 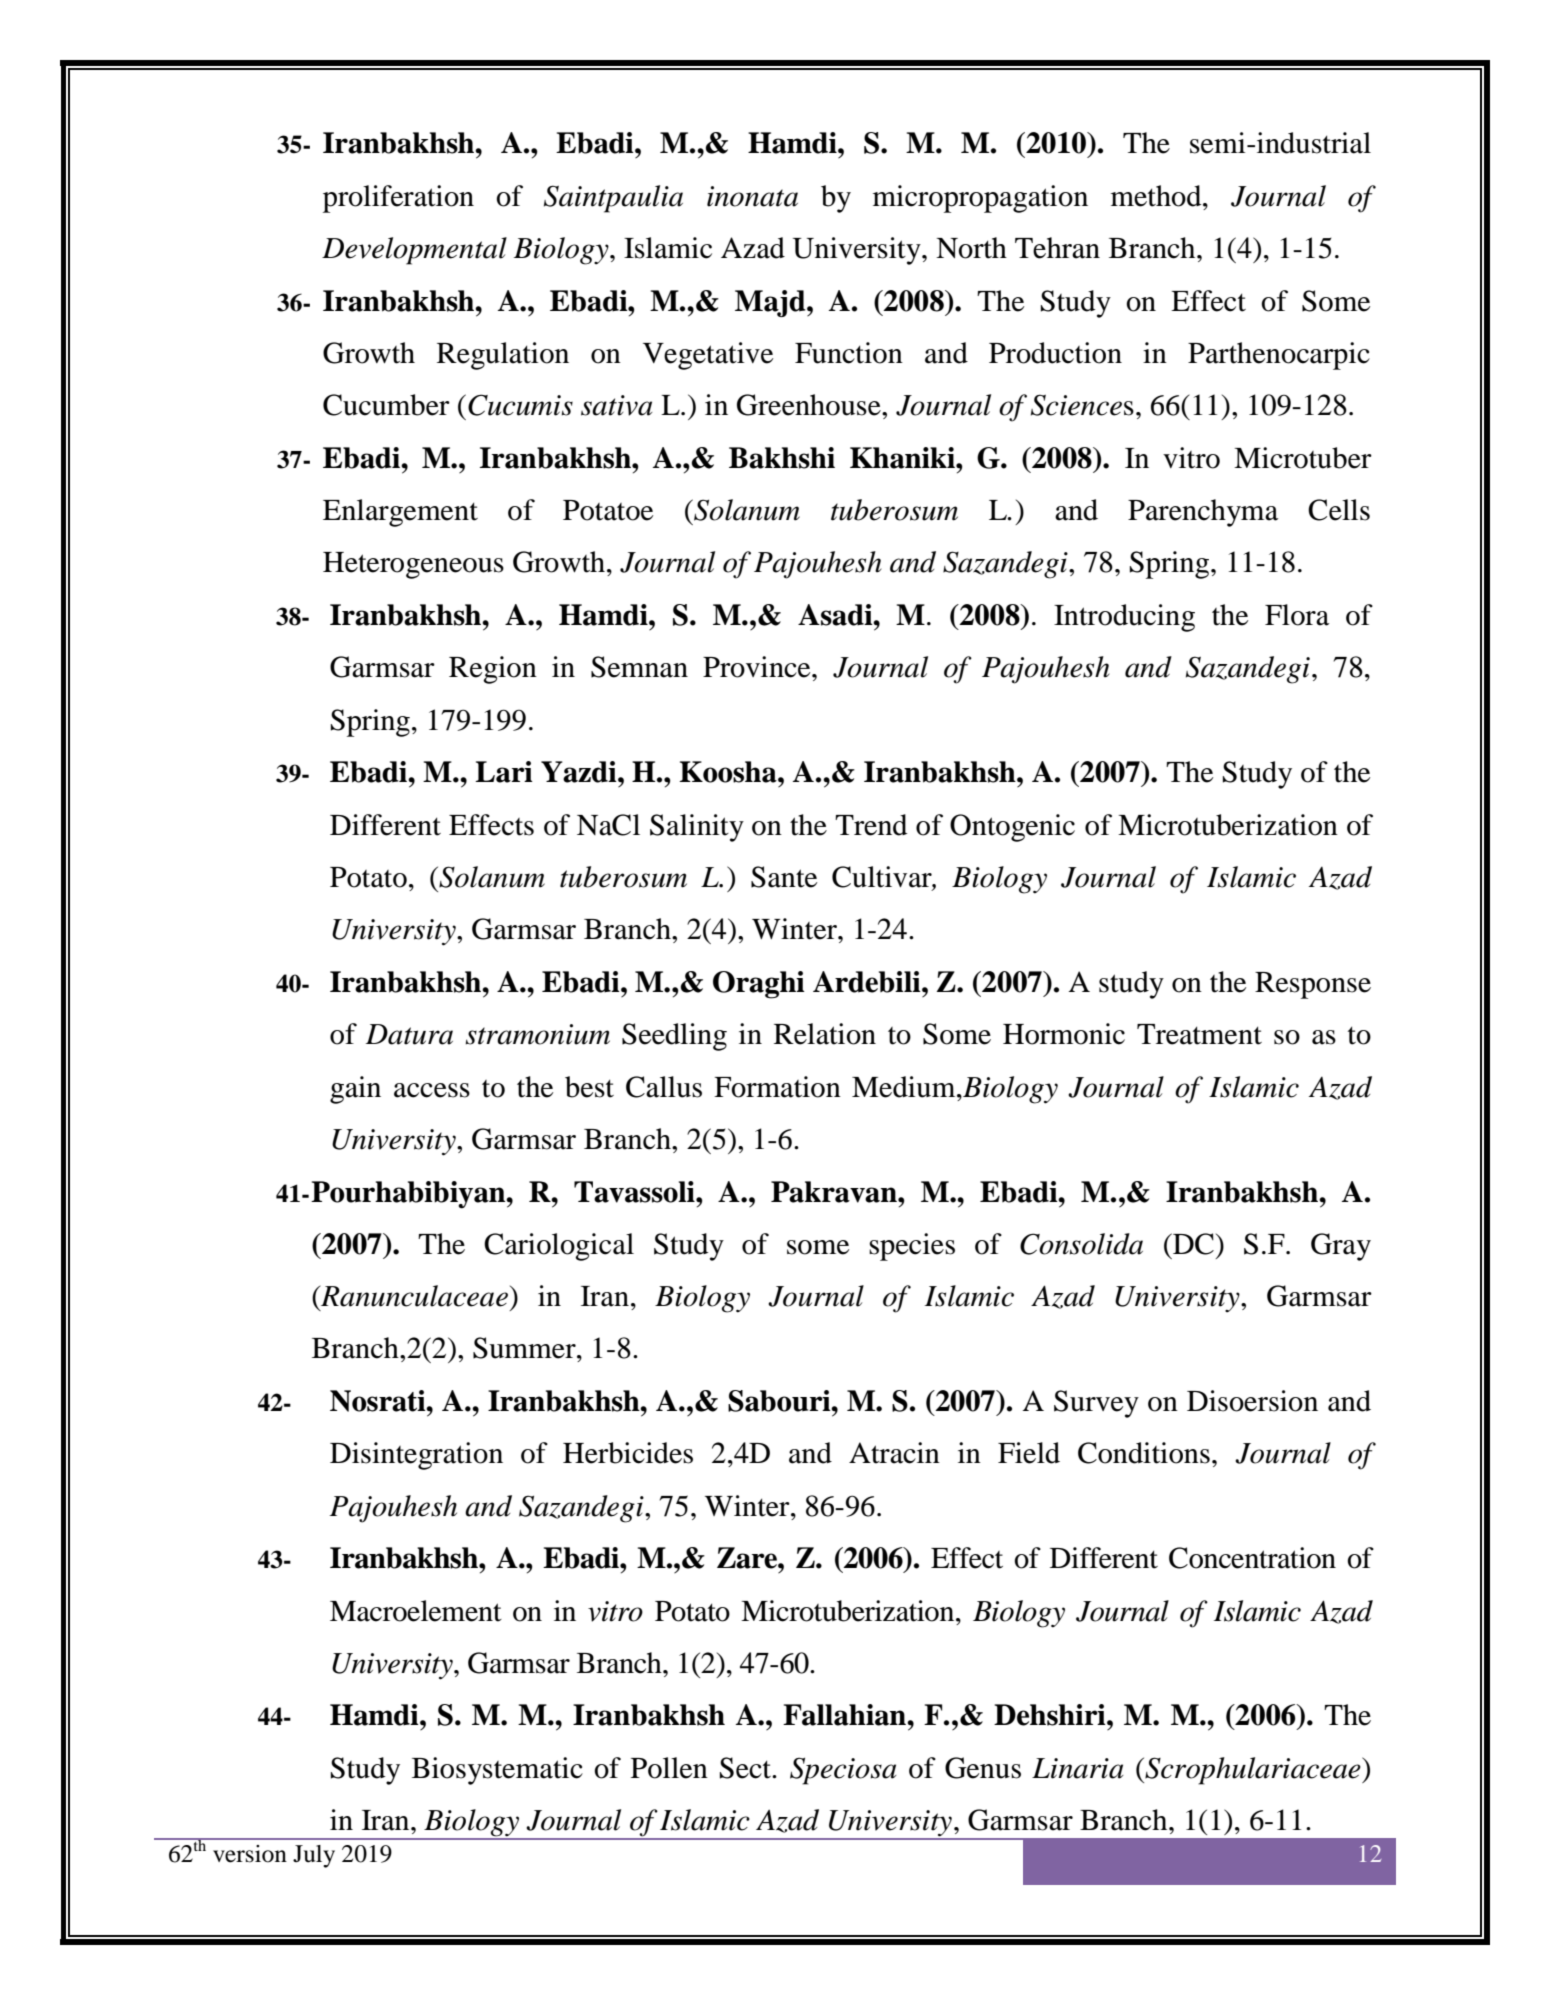 What do you see at coordinates (414, 251) in the page?
I see `Developmental` at bounding box center [414, 251].
